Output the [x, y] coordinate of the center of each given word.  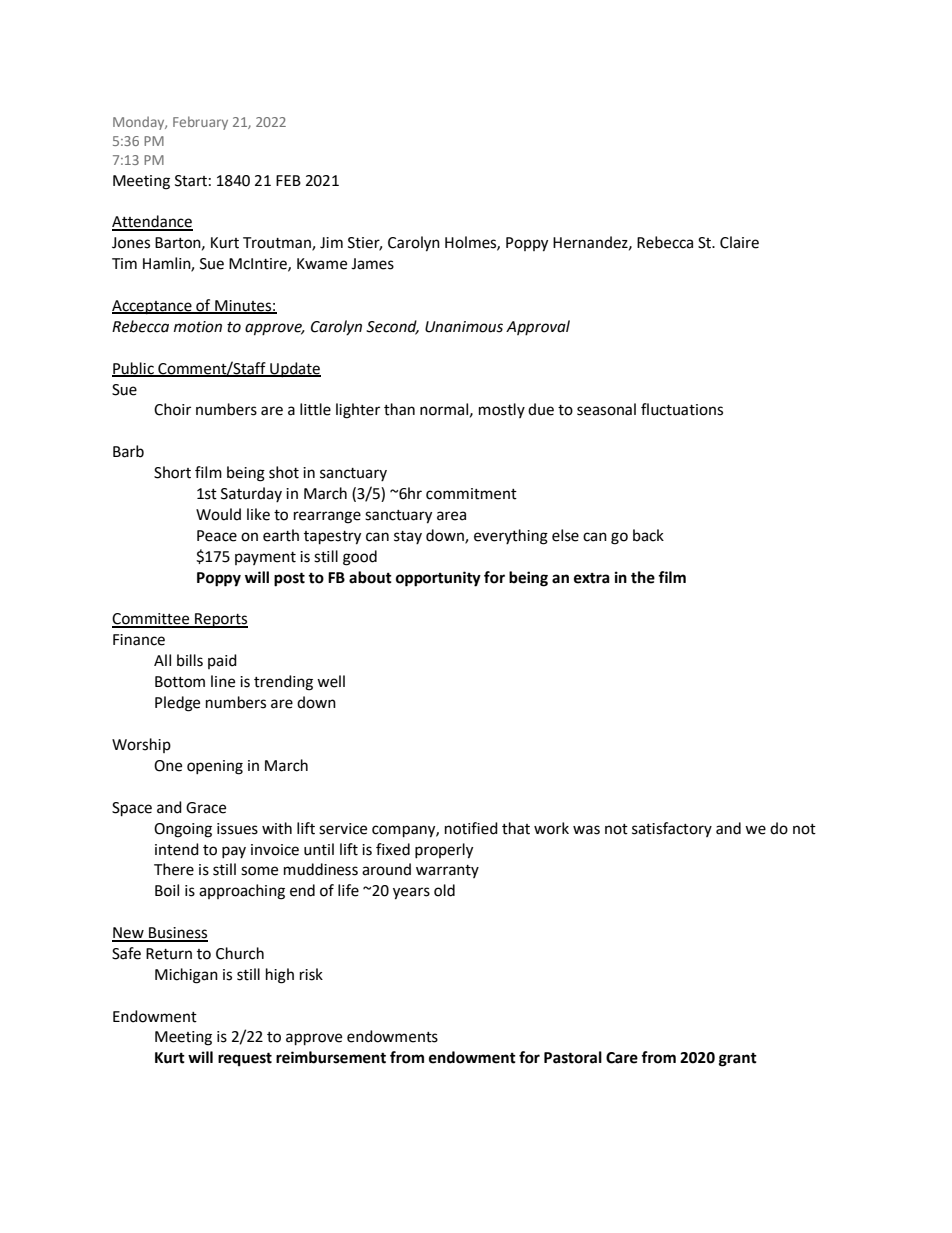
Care [622, 1058]
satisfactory [672, 829]
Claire [739, 242]
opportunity [438, 579]
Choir [172, 409]
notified [471, 828]
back [648, 535]
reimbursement [331, 1057]
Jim [331, 243]
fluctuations [682, 409]
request [245, 1059]
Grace [206, 808]
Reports [220, 620]
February [200, 123]
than [399, 409]
